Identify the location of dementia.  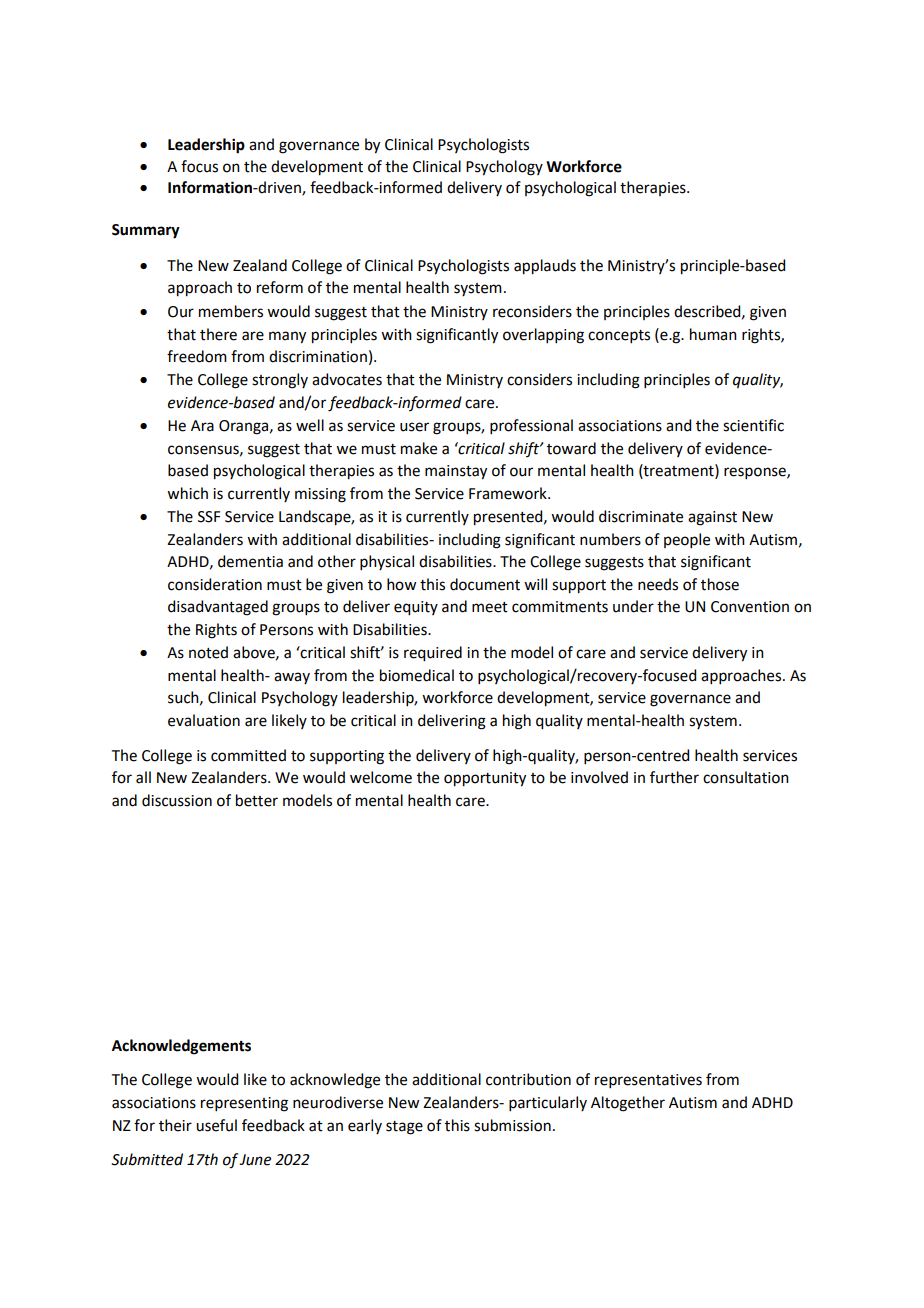
(250, 561).
